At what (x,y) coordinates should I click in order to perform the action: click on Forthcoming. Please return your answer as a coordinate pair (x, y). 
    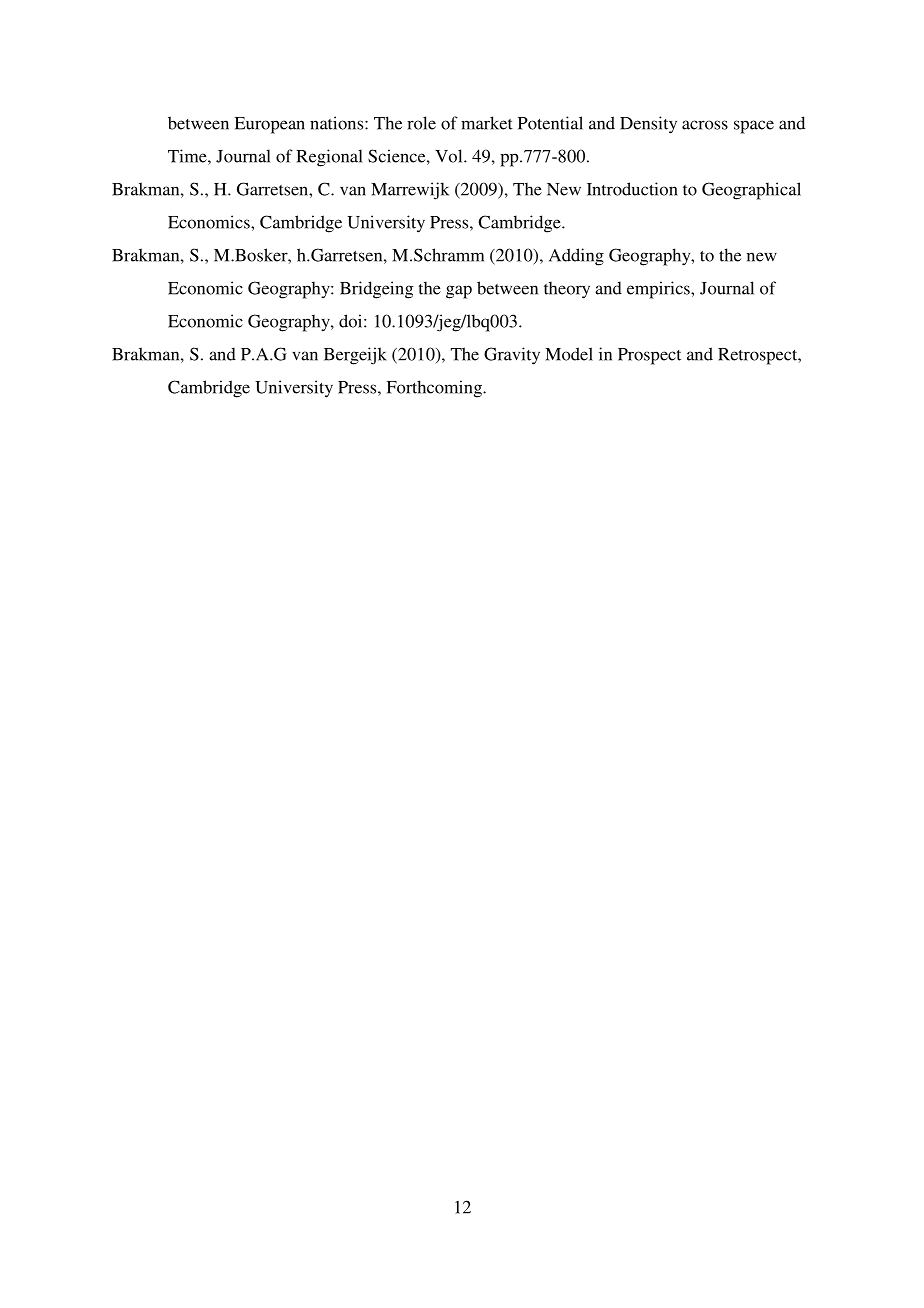
    Looking at the image, I should click on (435, 389).
